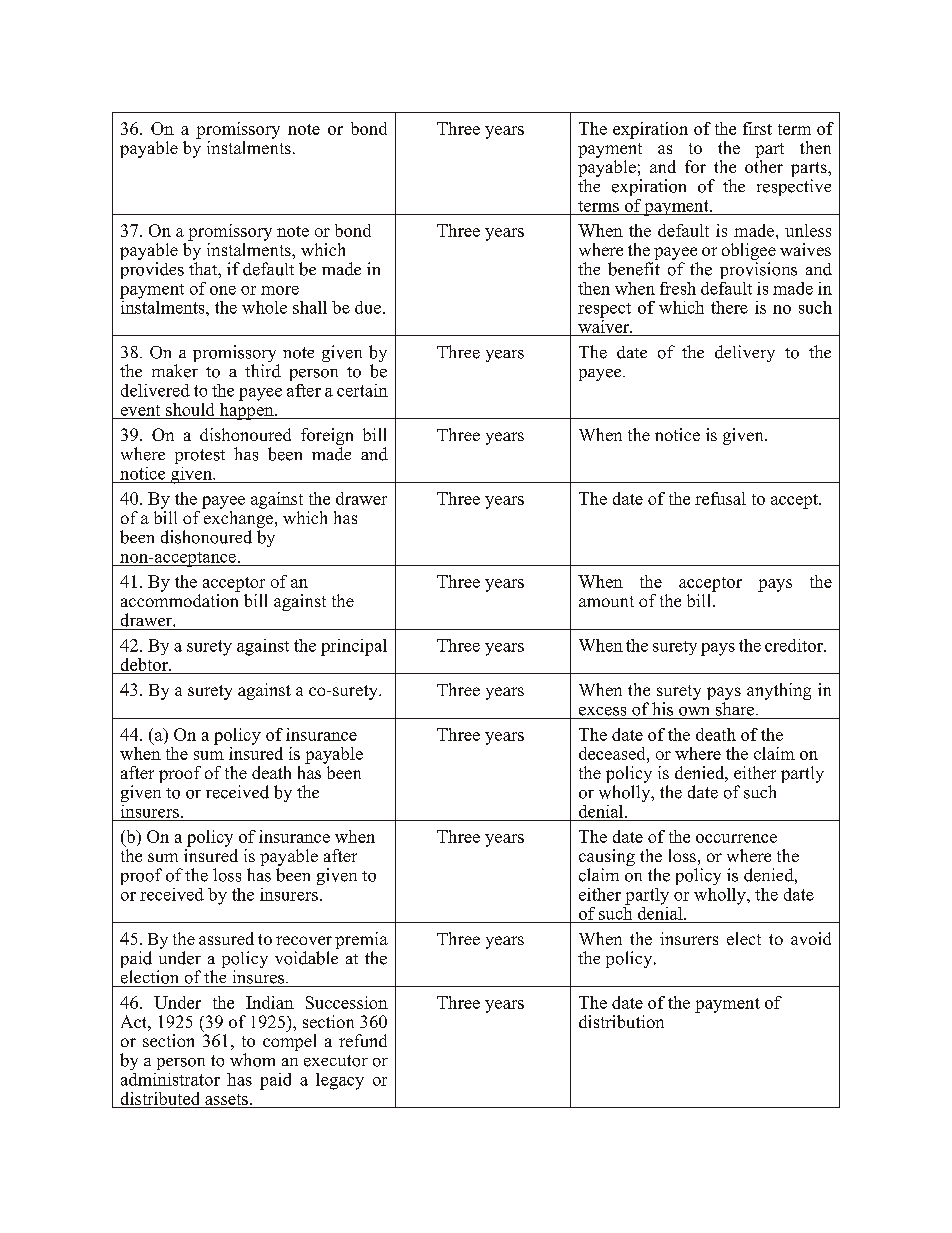  Describe the element at coordinates (621, 1021) in the screenshot. I see `distribution` at that location.
